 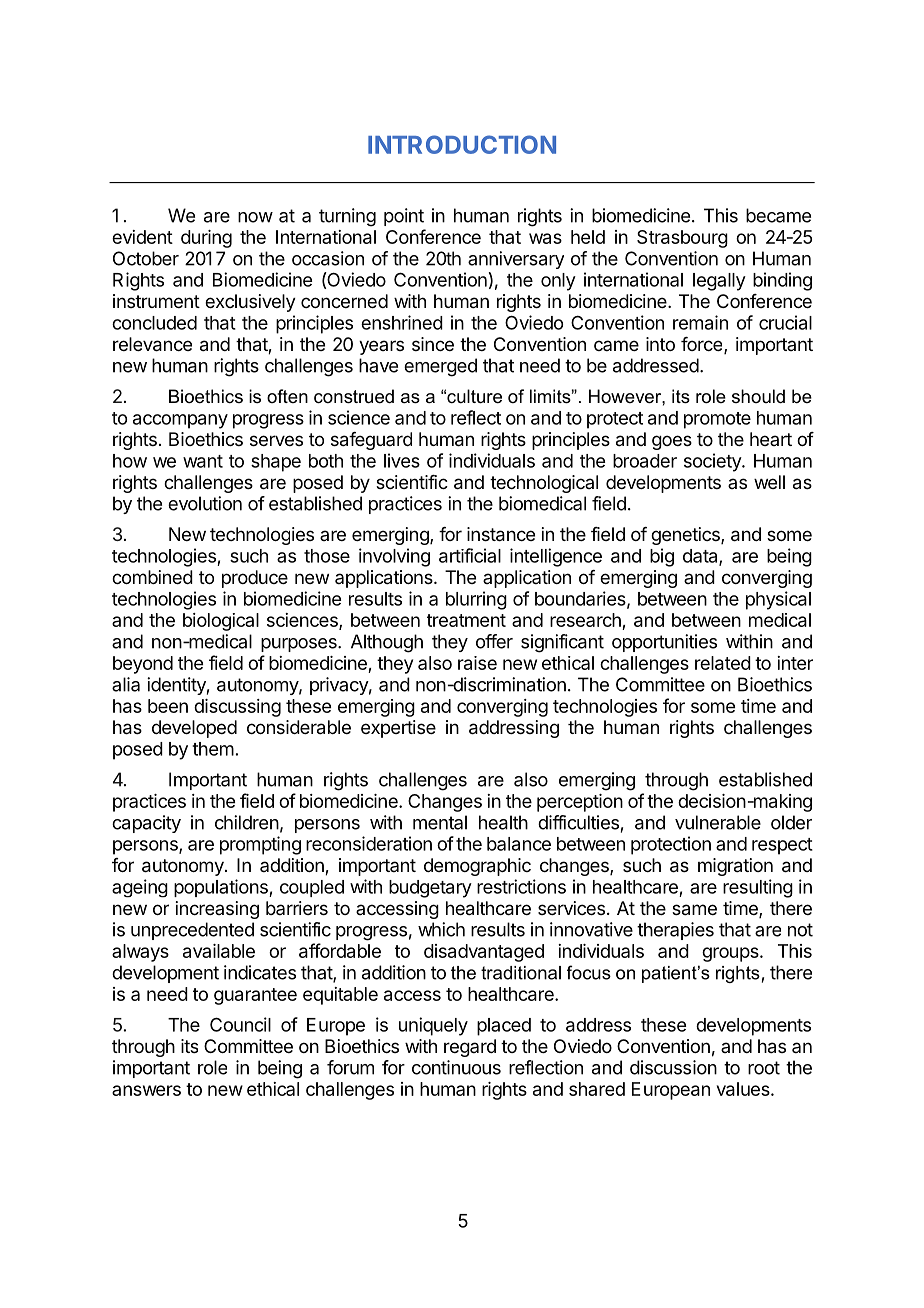 What do you see at coordinates (221, 622) in the screenshot?
I see `biological` at bounding box center [221, 622].
